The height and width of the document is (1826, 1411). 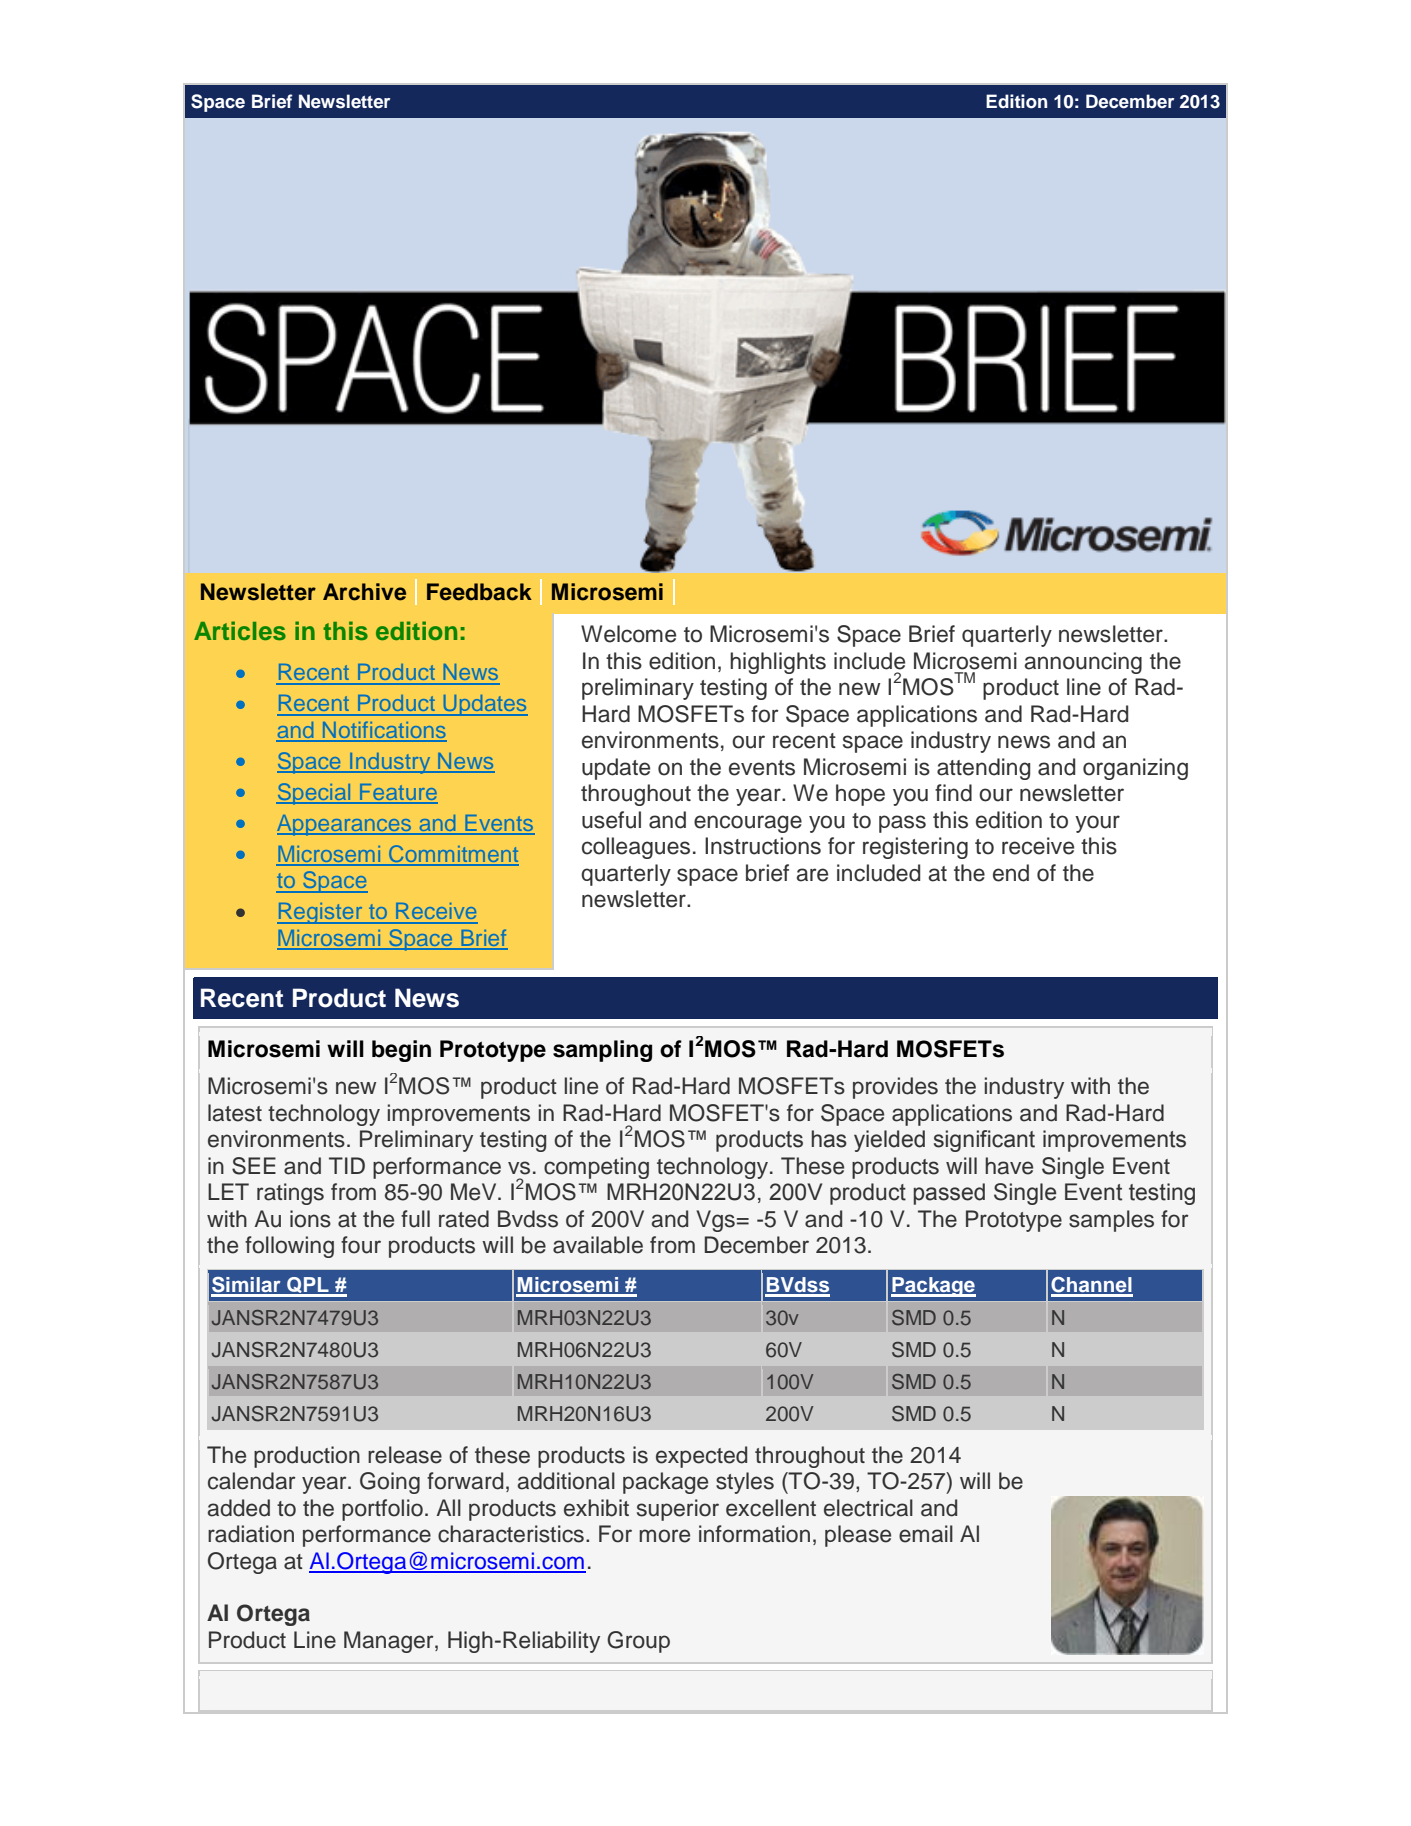 What do you see at coordinates (628, 634) in the document?
I see `Welcome` at bounding box center [628, 634].
